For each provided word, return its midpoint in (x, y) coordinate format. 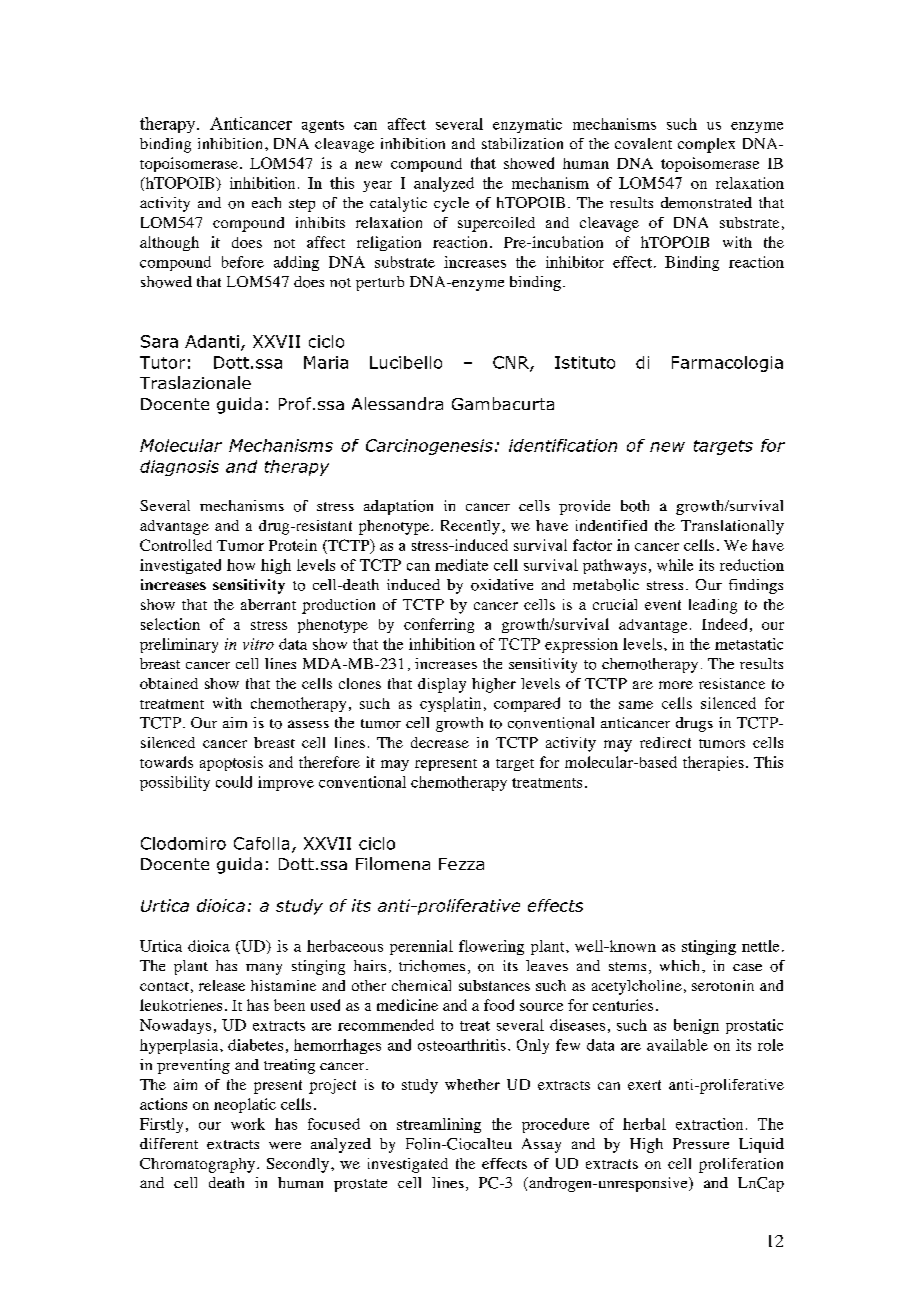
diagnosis (179, 468)
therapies (713, 763)
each (266, 202)
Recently (470, 527)
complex (706, 145)
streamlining (439, 1125)
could (234, 782)
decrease (440, 742)
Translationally (732, 527)
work (248, 1124)
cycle (451, 204)
